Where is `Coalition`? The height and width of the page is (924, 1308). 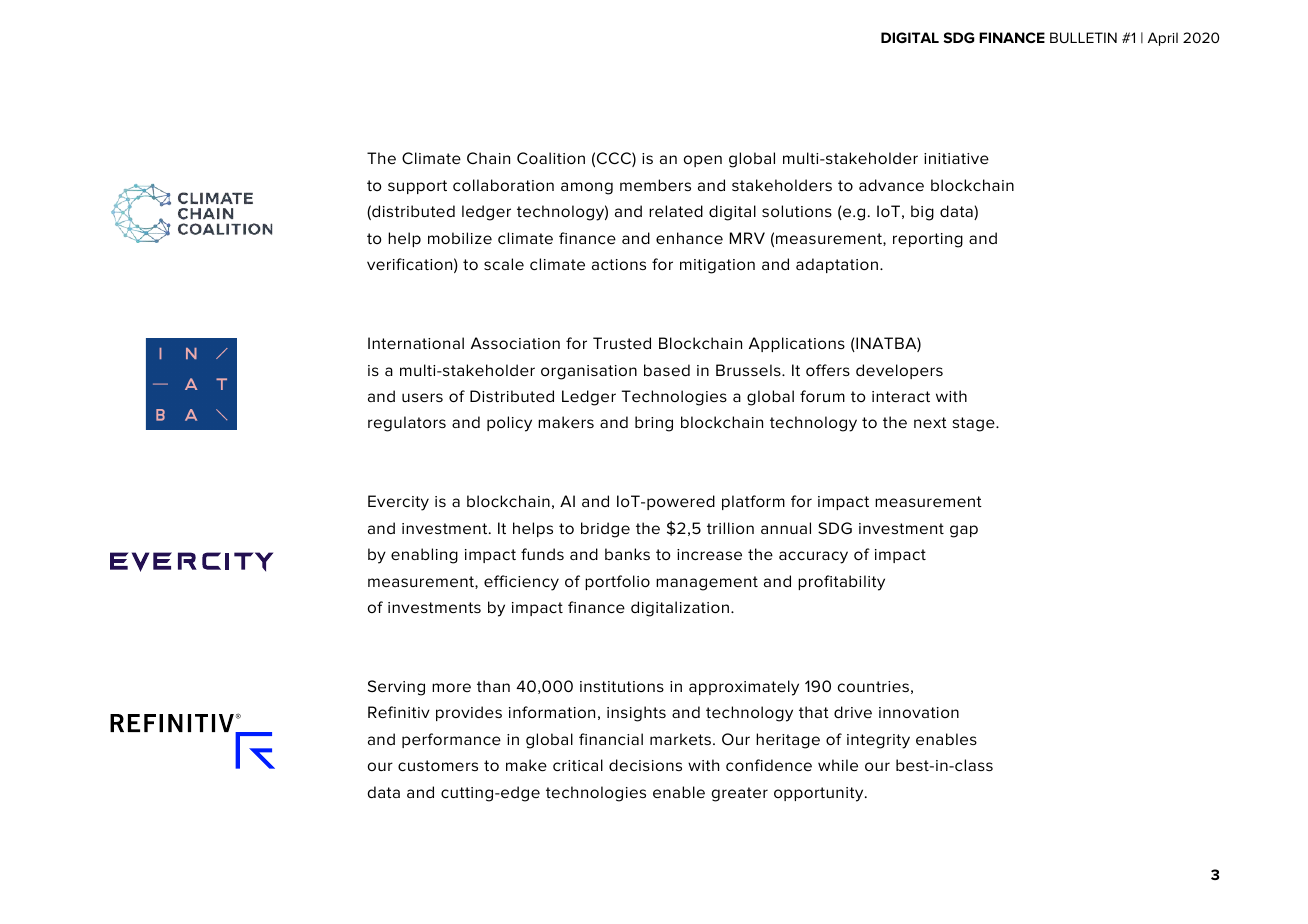 Coalition is located at coordinates (551, 158).
